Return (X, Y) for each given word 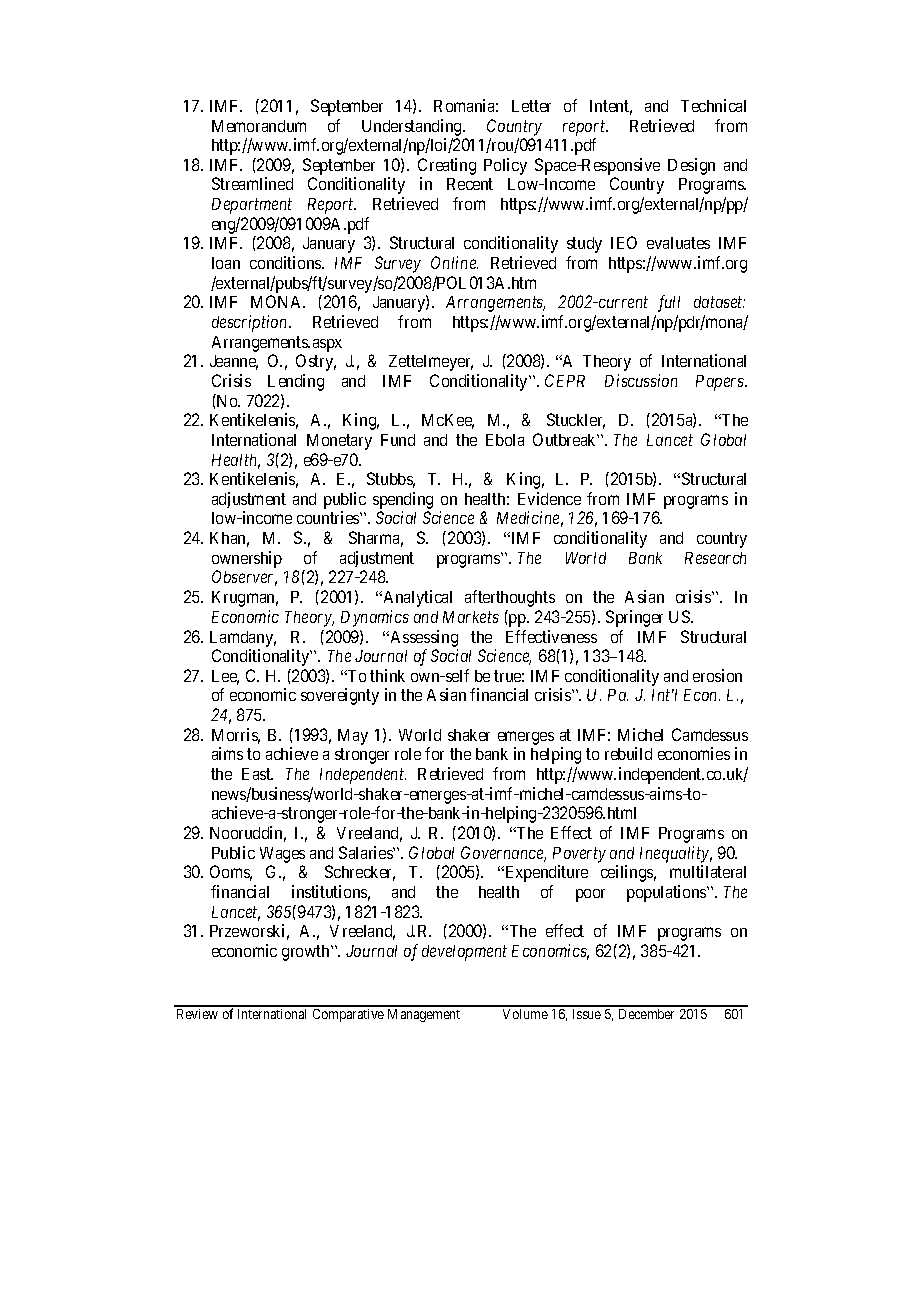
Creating (447, 168)
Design (691, 166)
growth (307, 953)
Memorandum (259, 126)
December (646, 1014)
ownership (247, 559)
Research (715, 558)
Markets (471, 617)
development (464, 953)
